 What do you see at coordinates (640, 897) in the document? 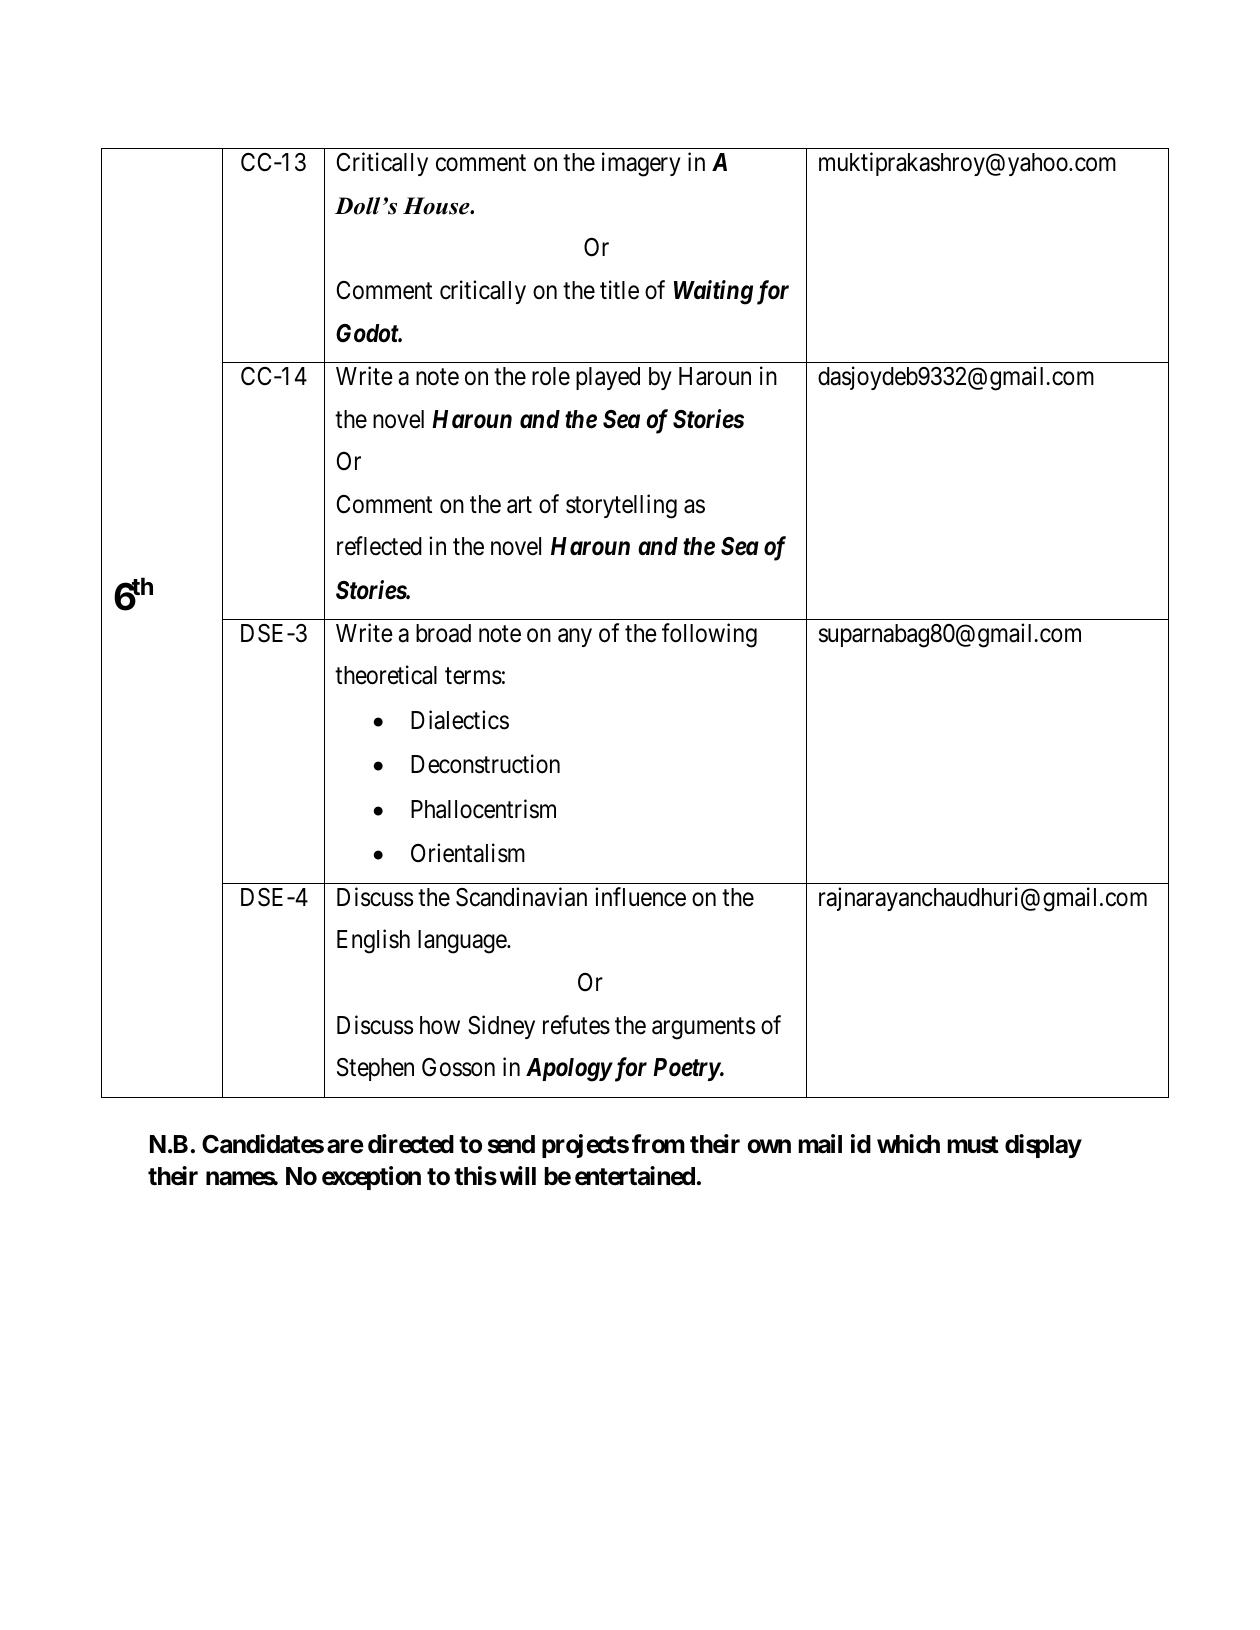
I see `influence` at bounding box center [640, 897].
